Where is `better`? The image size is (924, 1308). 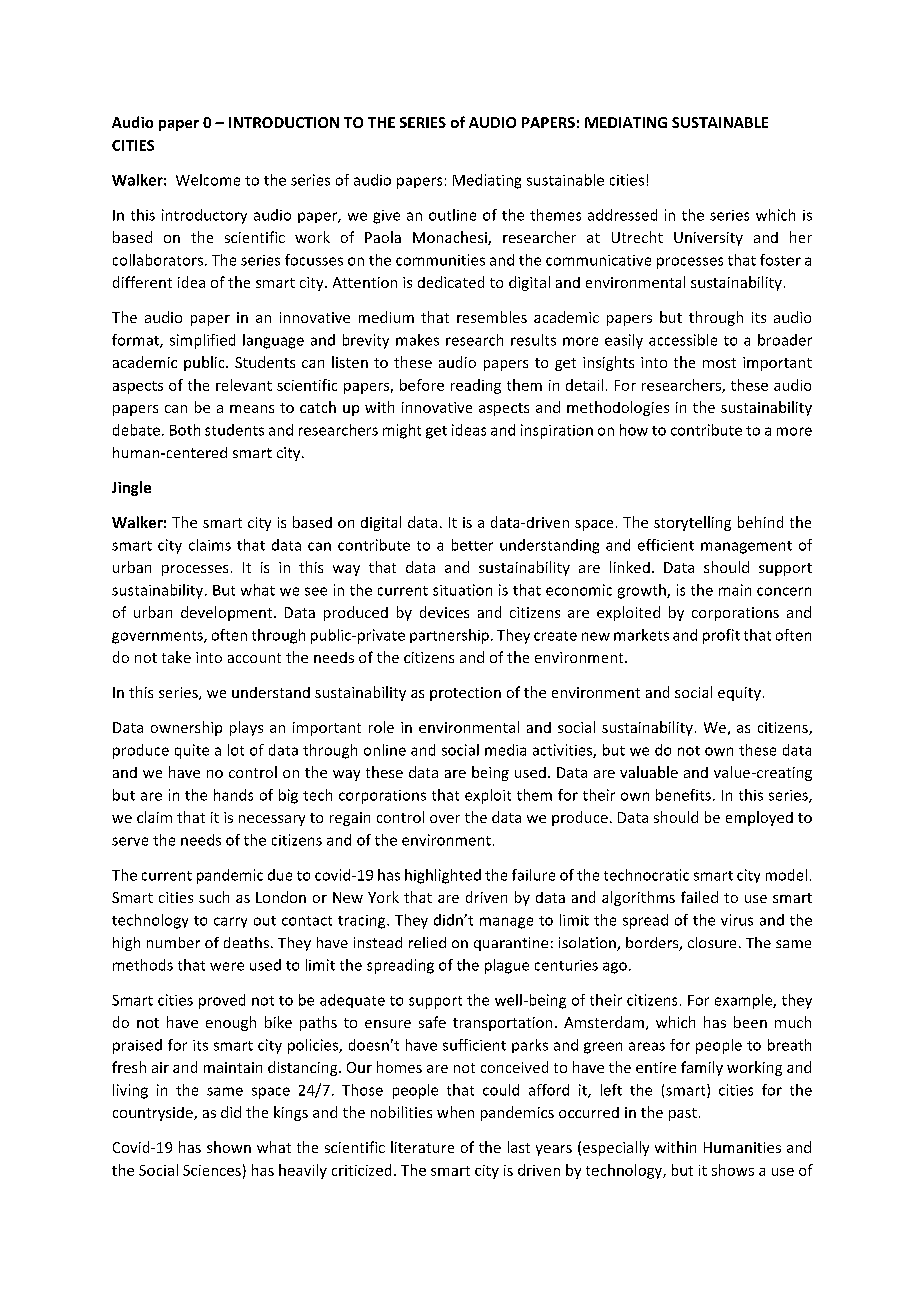
better is located at coordinates (472, 545).
